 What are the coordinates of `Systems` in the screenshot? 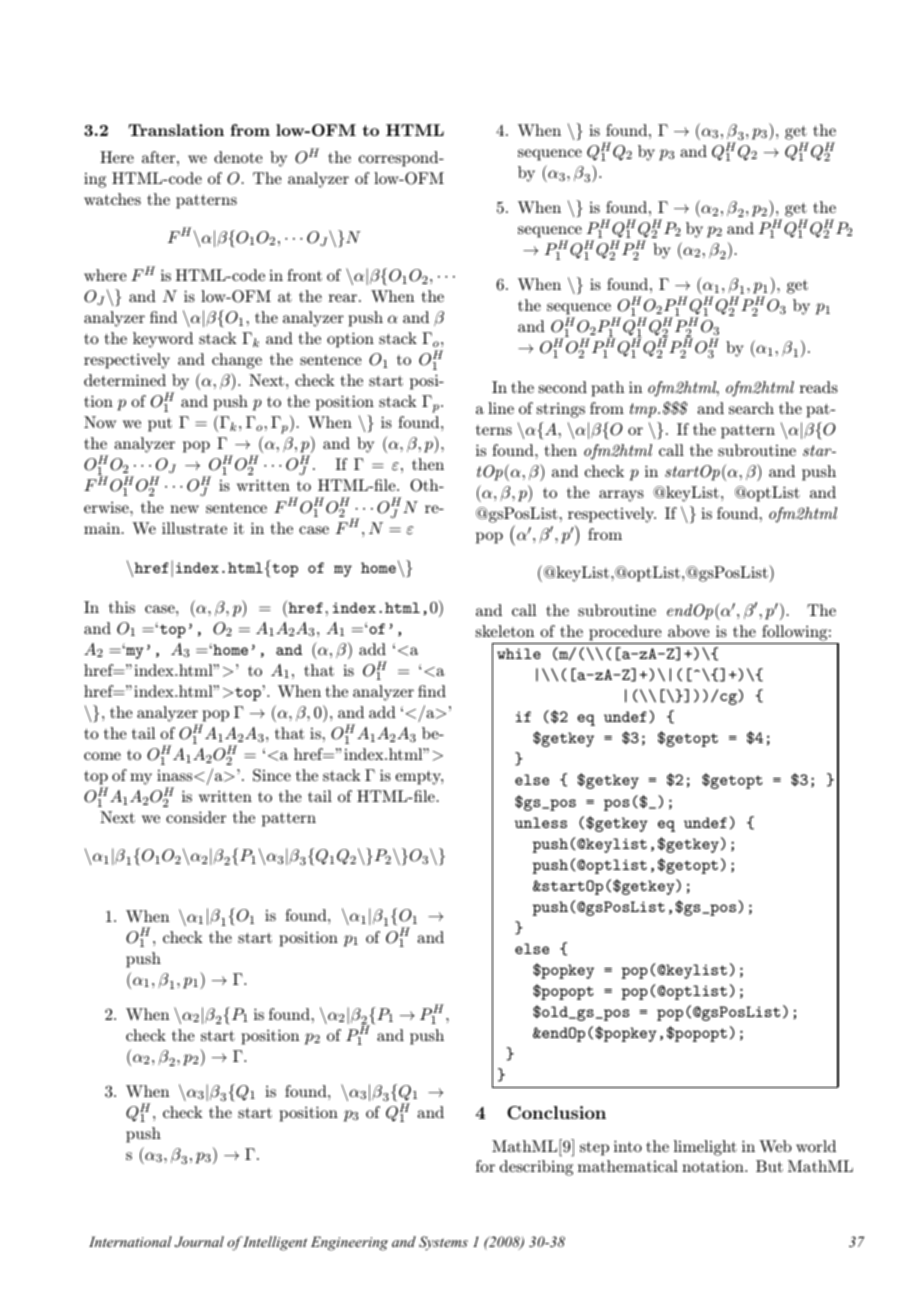 It's located at (443, 1243).
